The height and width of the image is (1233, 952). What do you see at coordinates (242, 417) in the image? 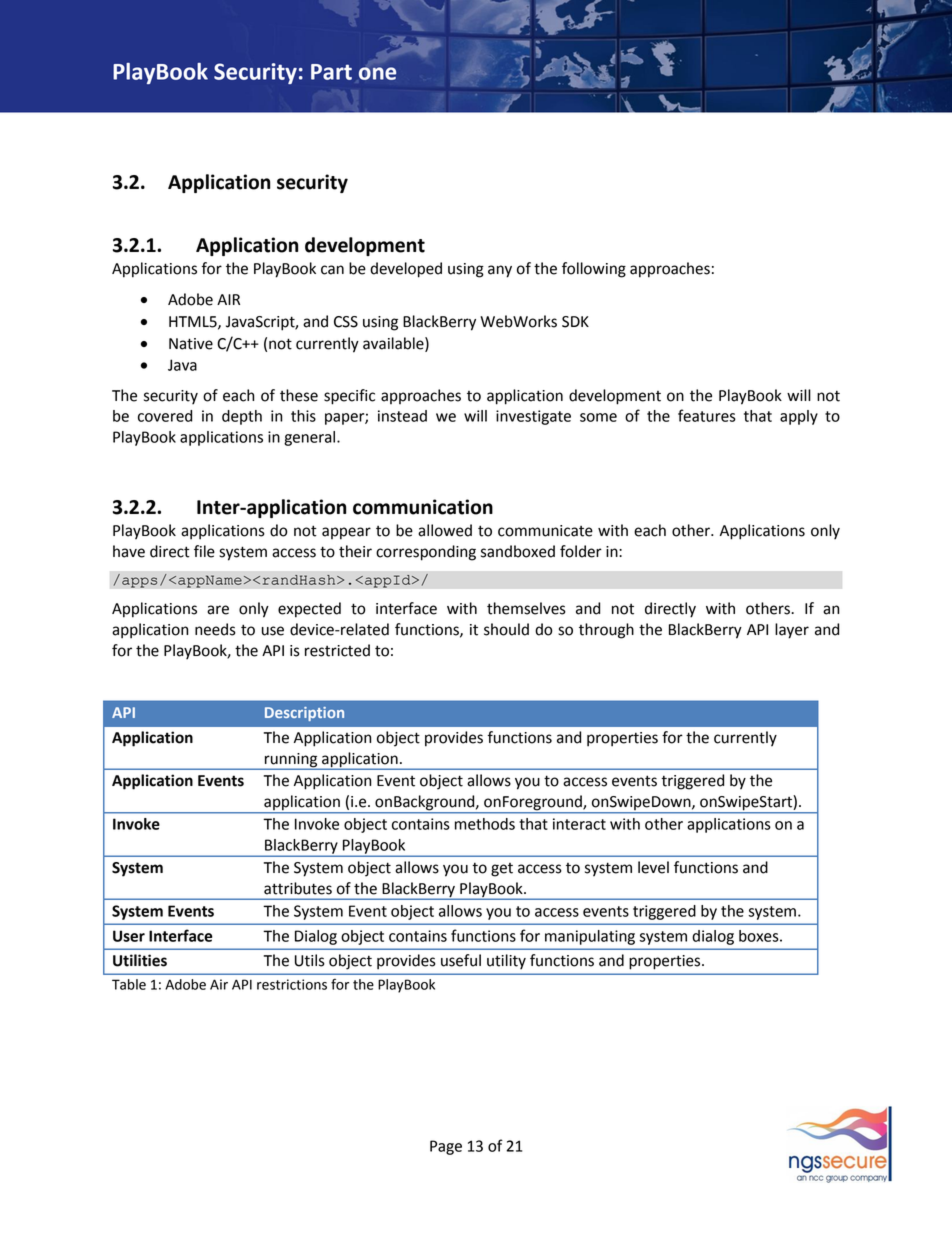
I see `depth` at bounding box center [242, 417].
